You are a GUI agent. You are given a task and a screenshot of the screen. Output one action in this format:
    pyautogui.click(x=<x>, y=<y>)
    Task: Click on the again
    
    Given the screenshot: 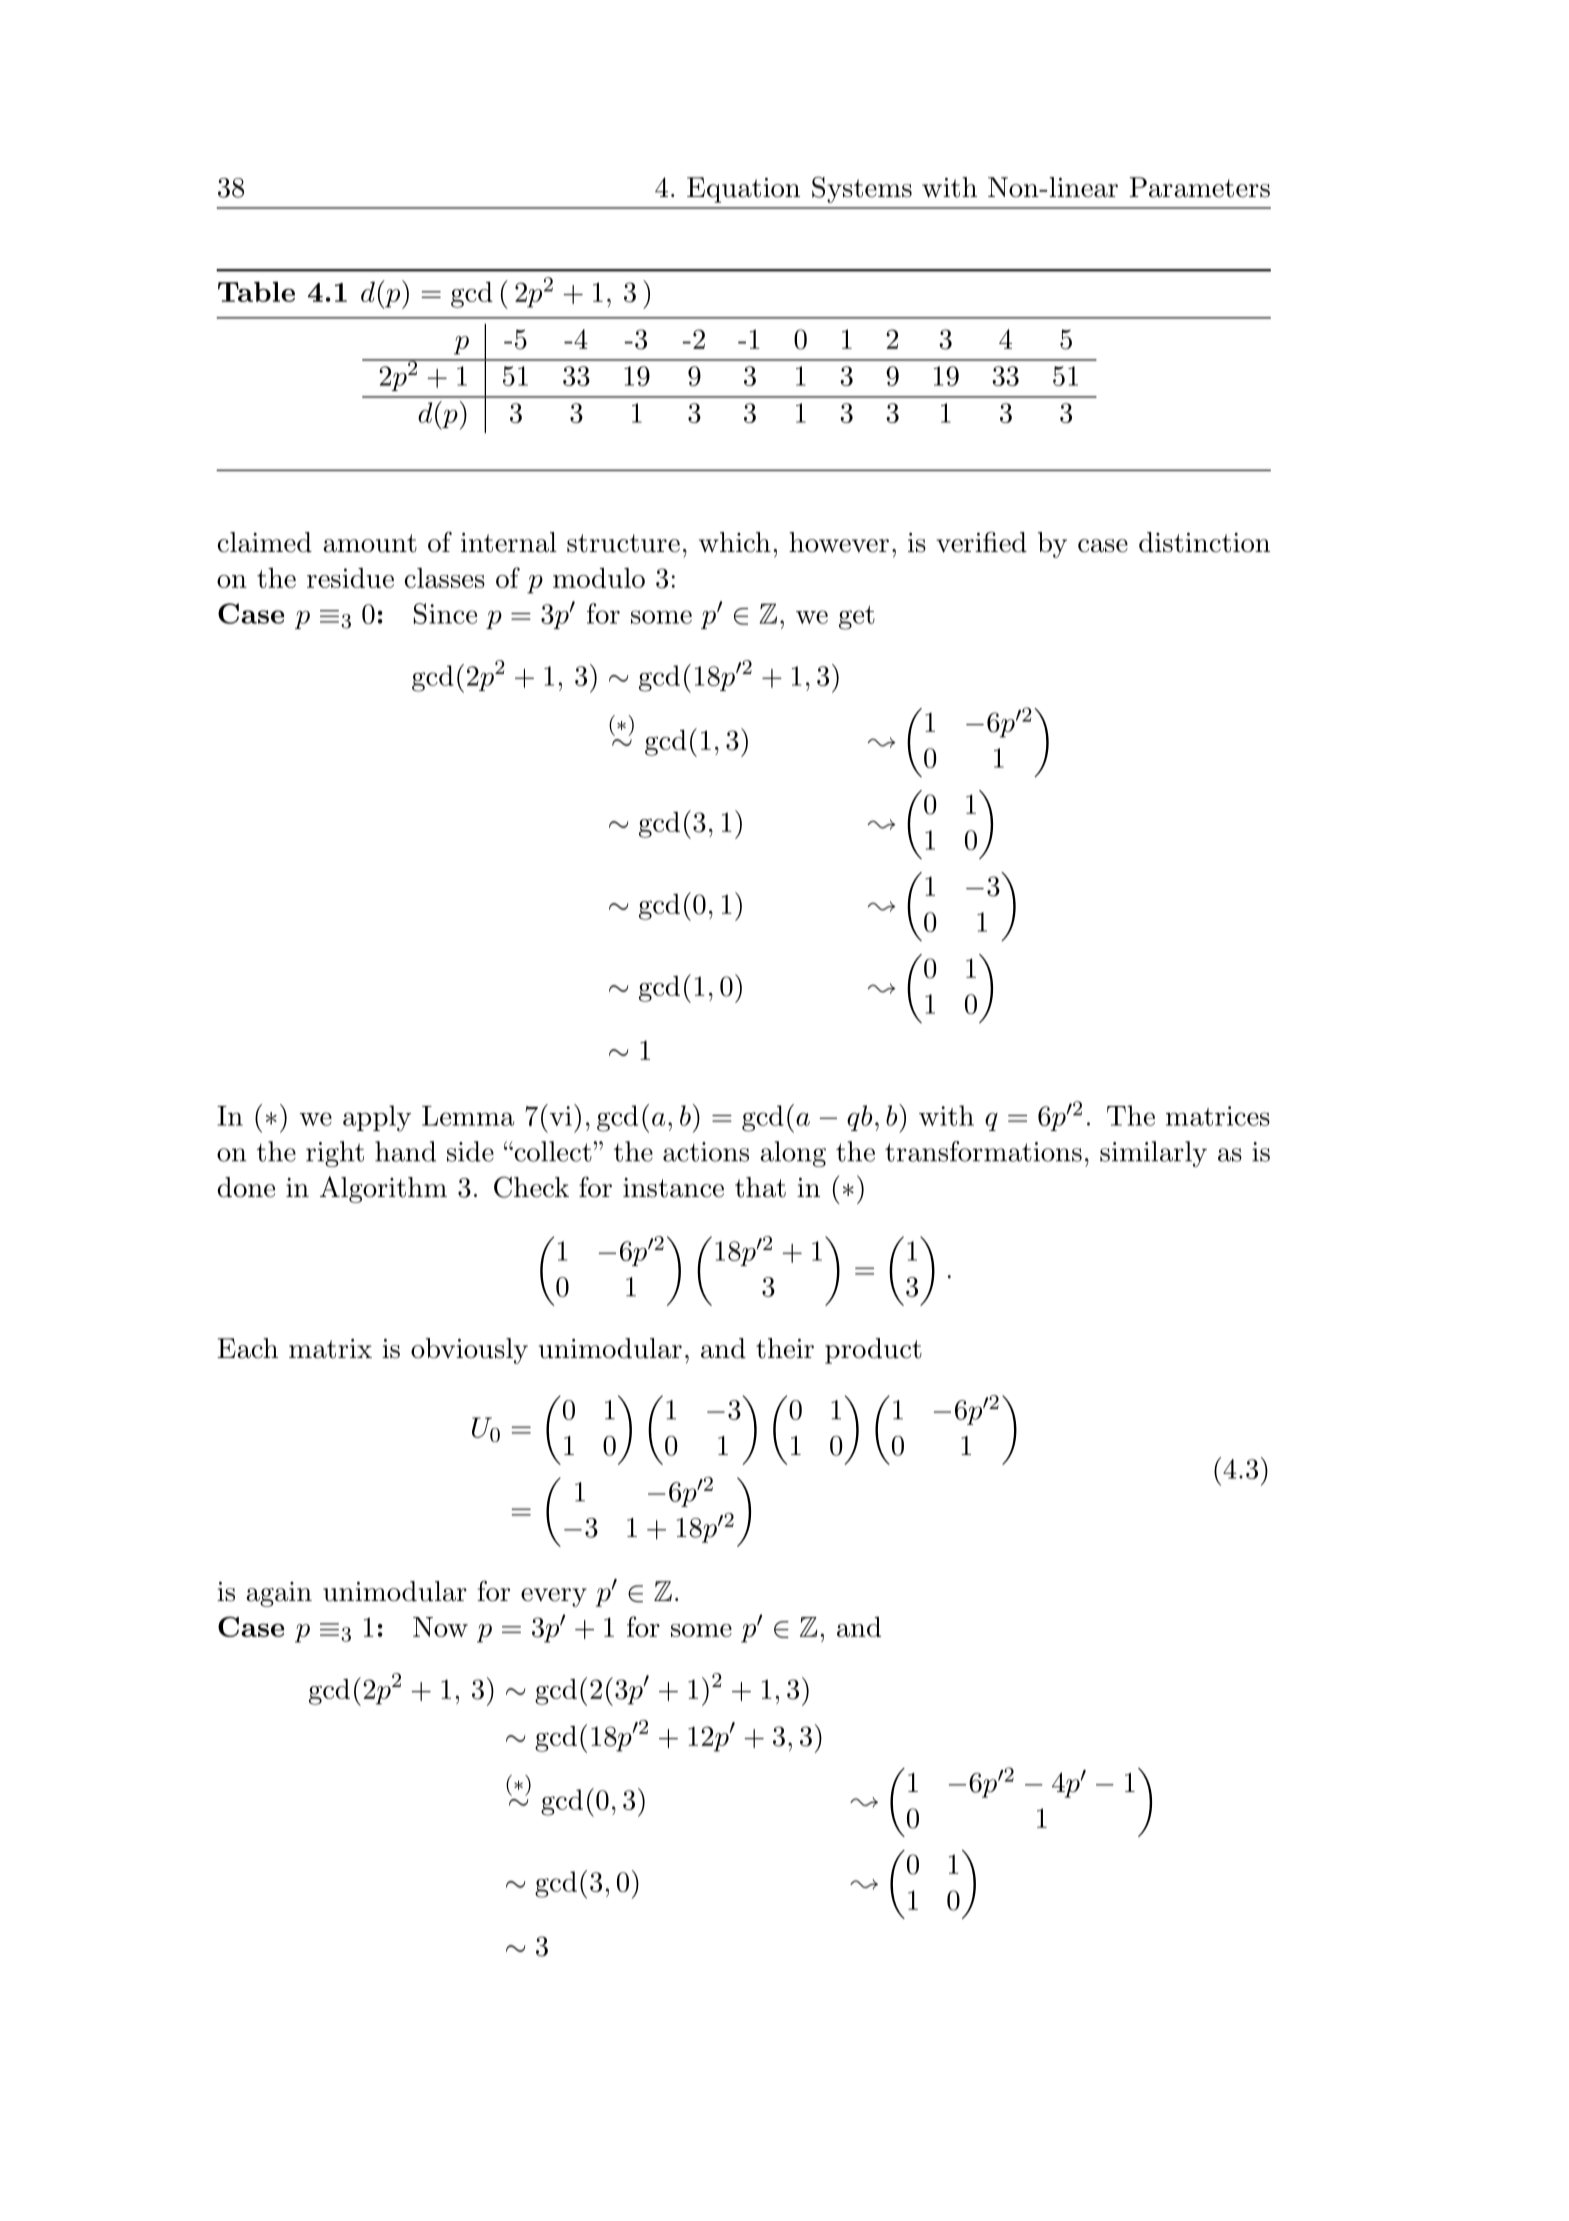 What is the action you would take?
    pyautogui.click(x=279, y=1594)
